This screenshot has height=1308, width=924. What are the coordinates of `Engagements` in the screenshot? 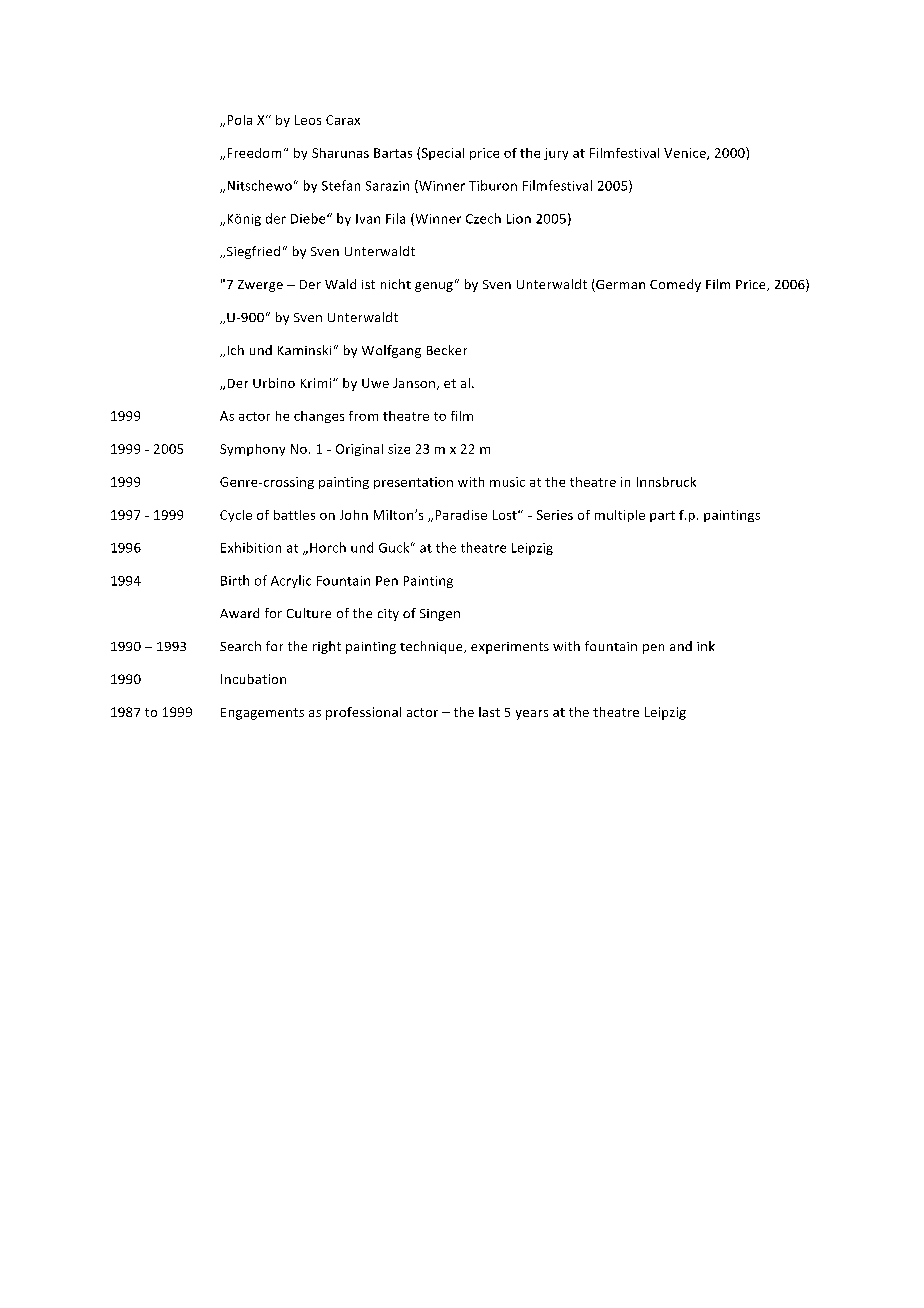 It's located at (262, 714).
